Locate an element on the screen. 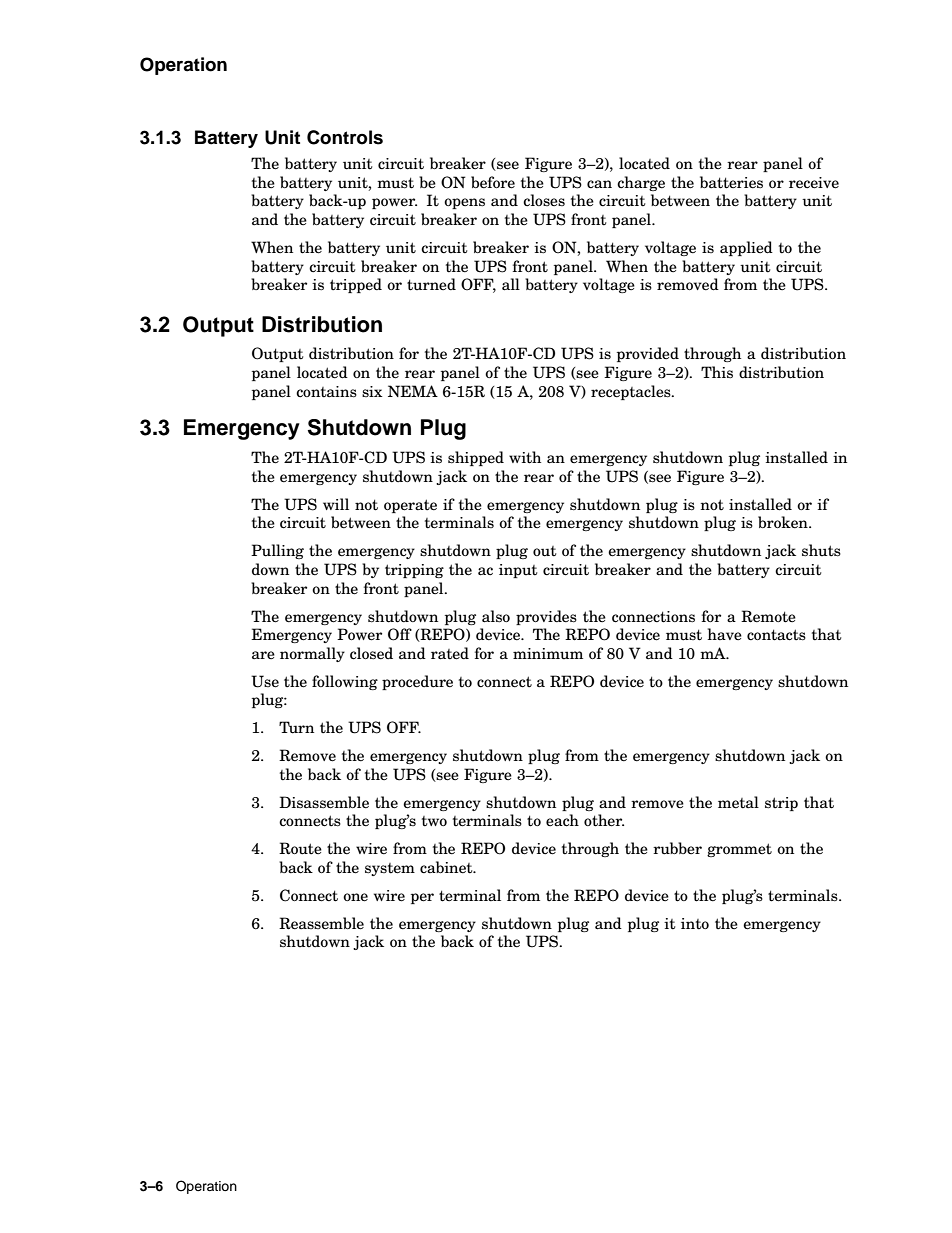 The width and height of the screenshot is (952, 1233). will is located at coordinates (336, 504).
